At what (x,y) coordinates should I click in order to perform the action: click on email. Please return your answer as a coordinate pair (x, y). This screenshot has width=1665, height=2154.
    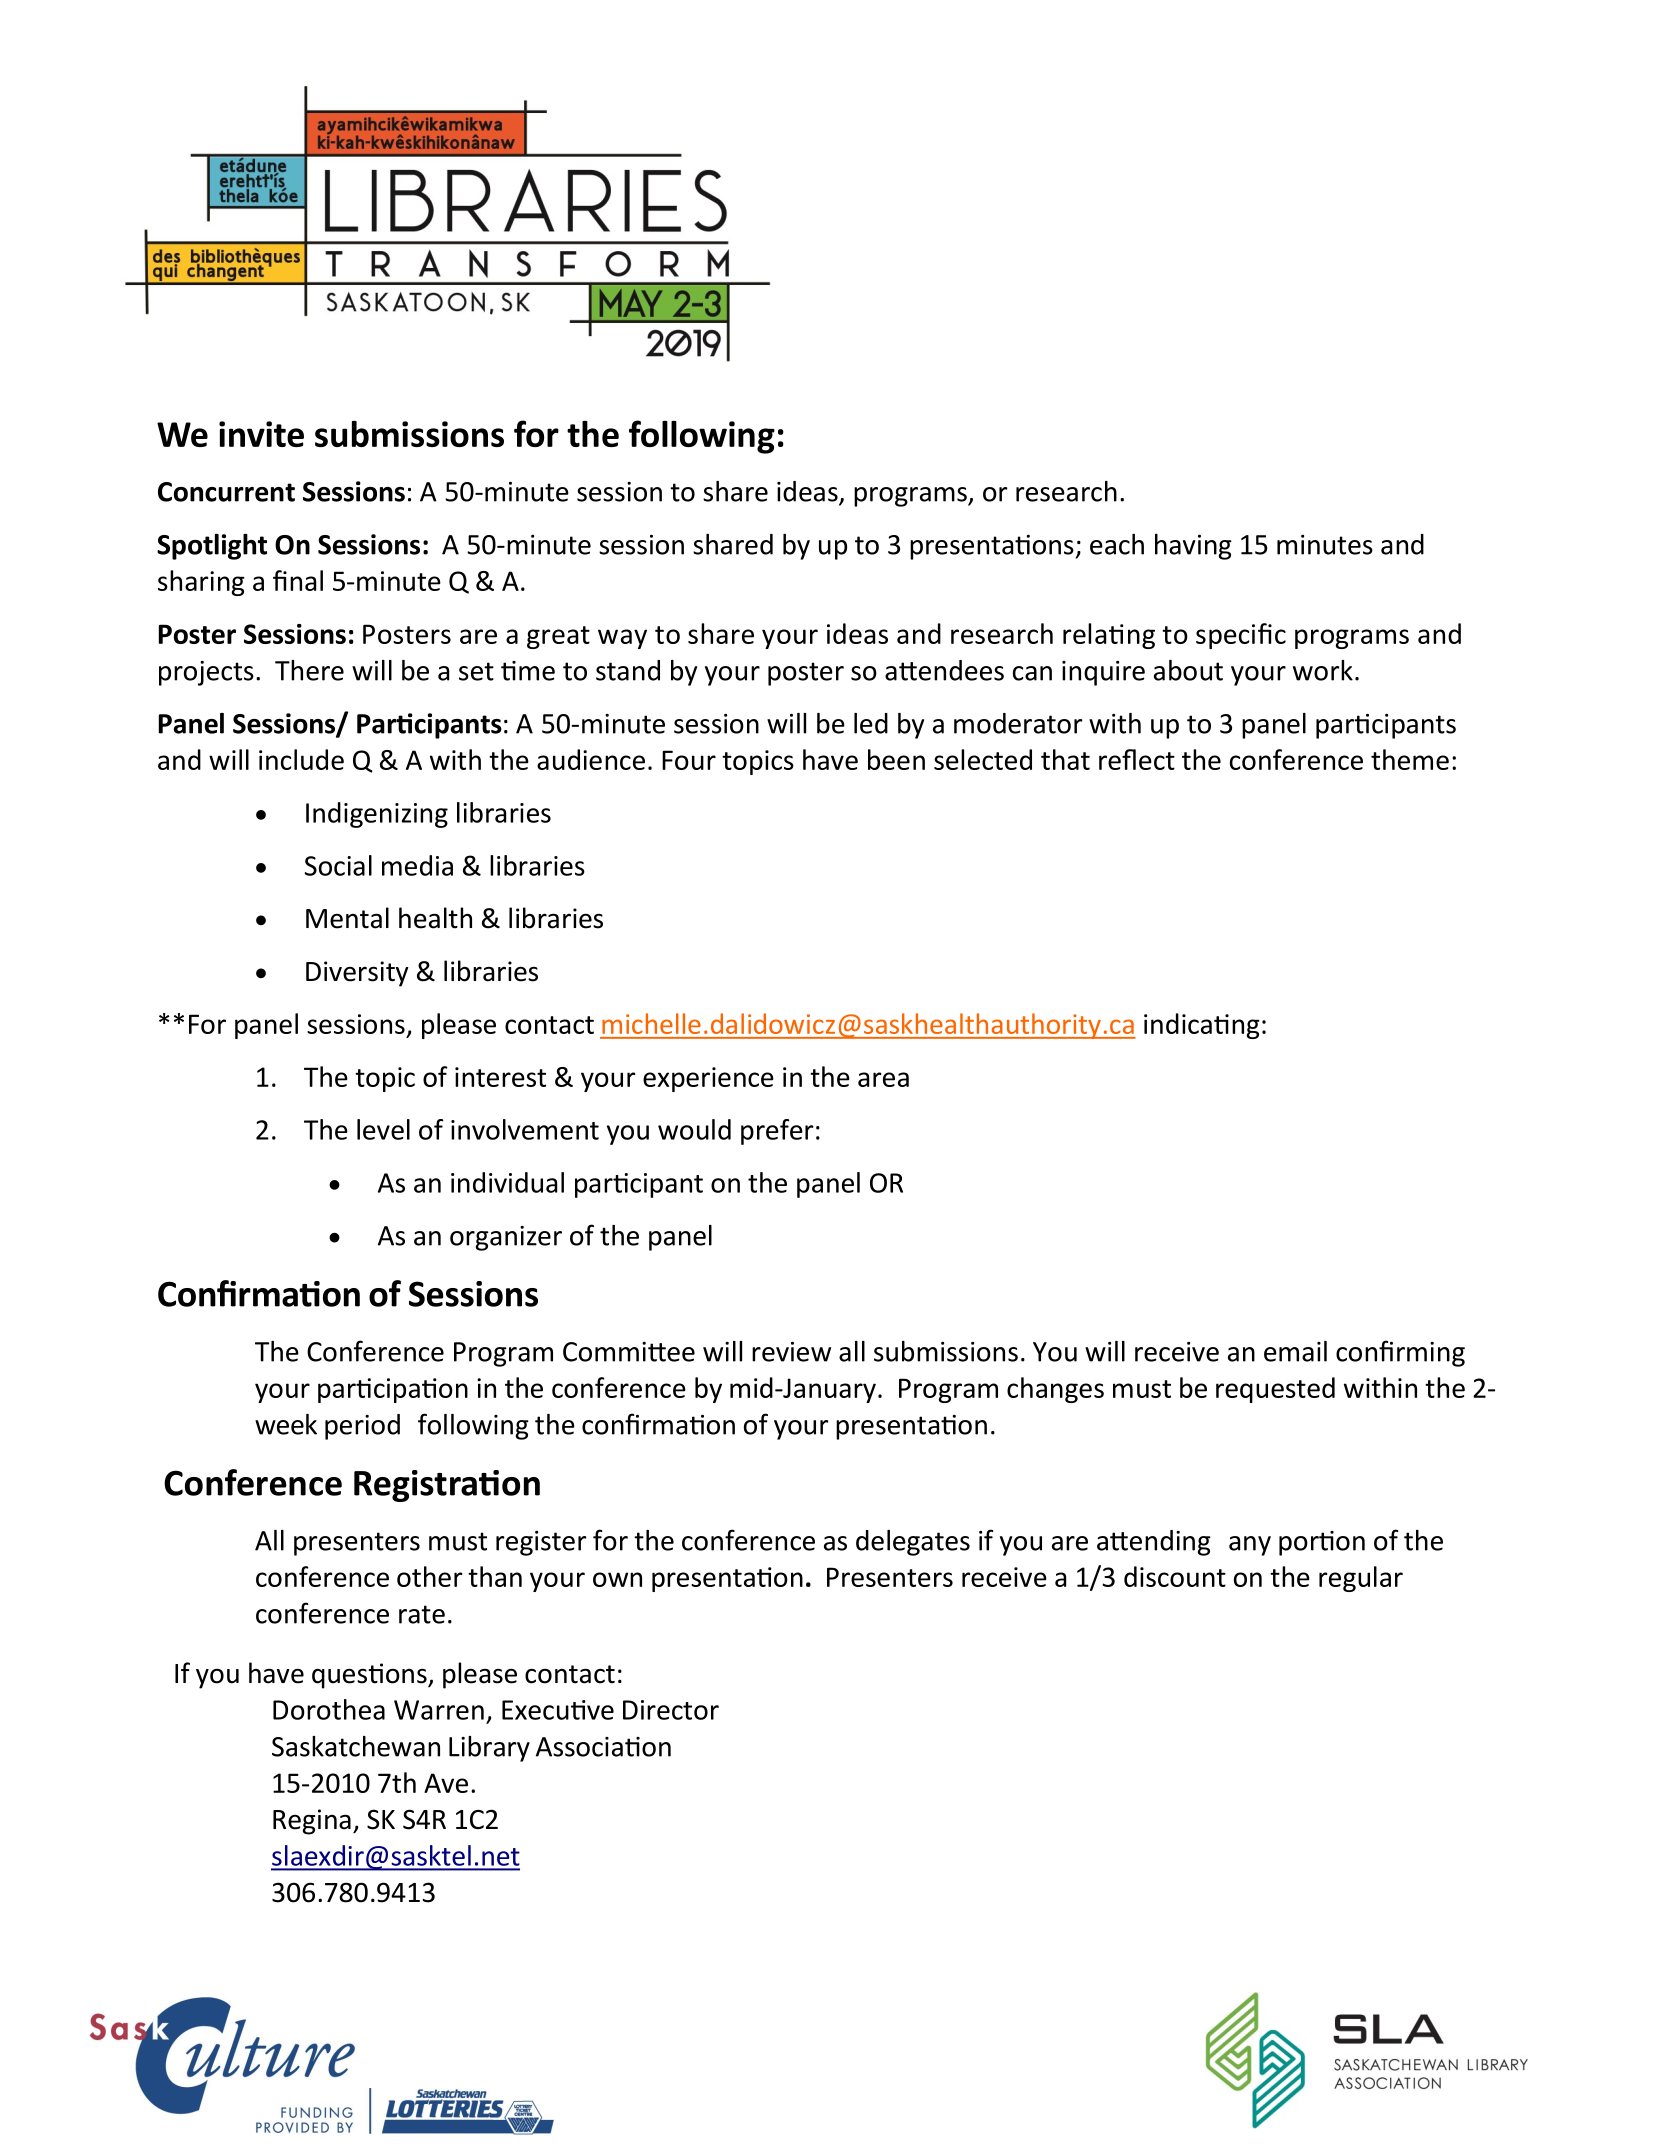
    Looking at the image, I should click on (1295, 1351).
